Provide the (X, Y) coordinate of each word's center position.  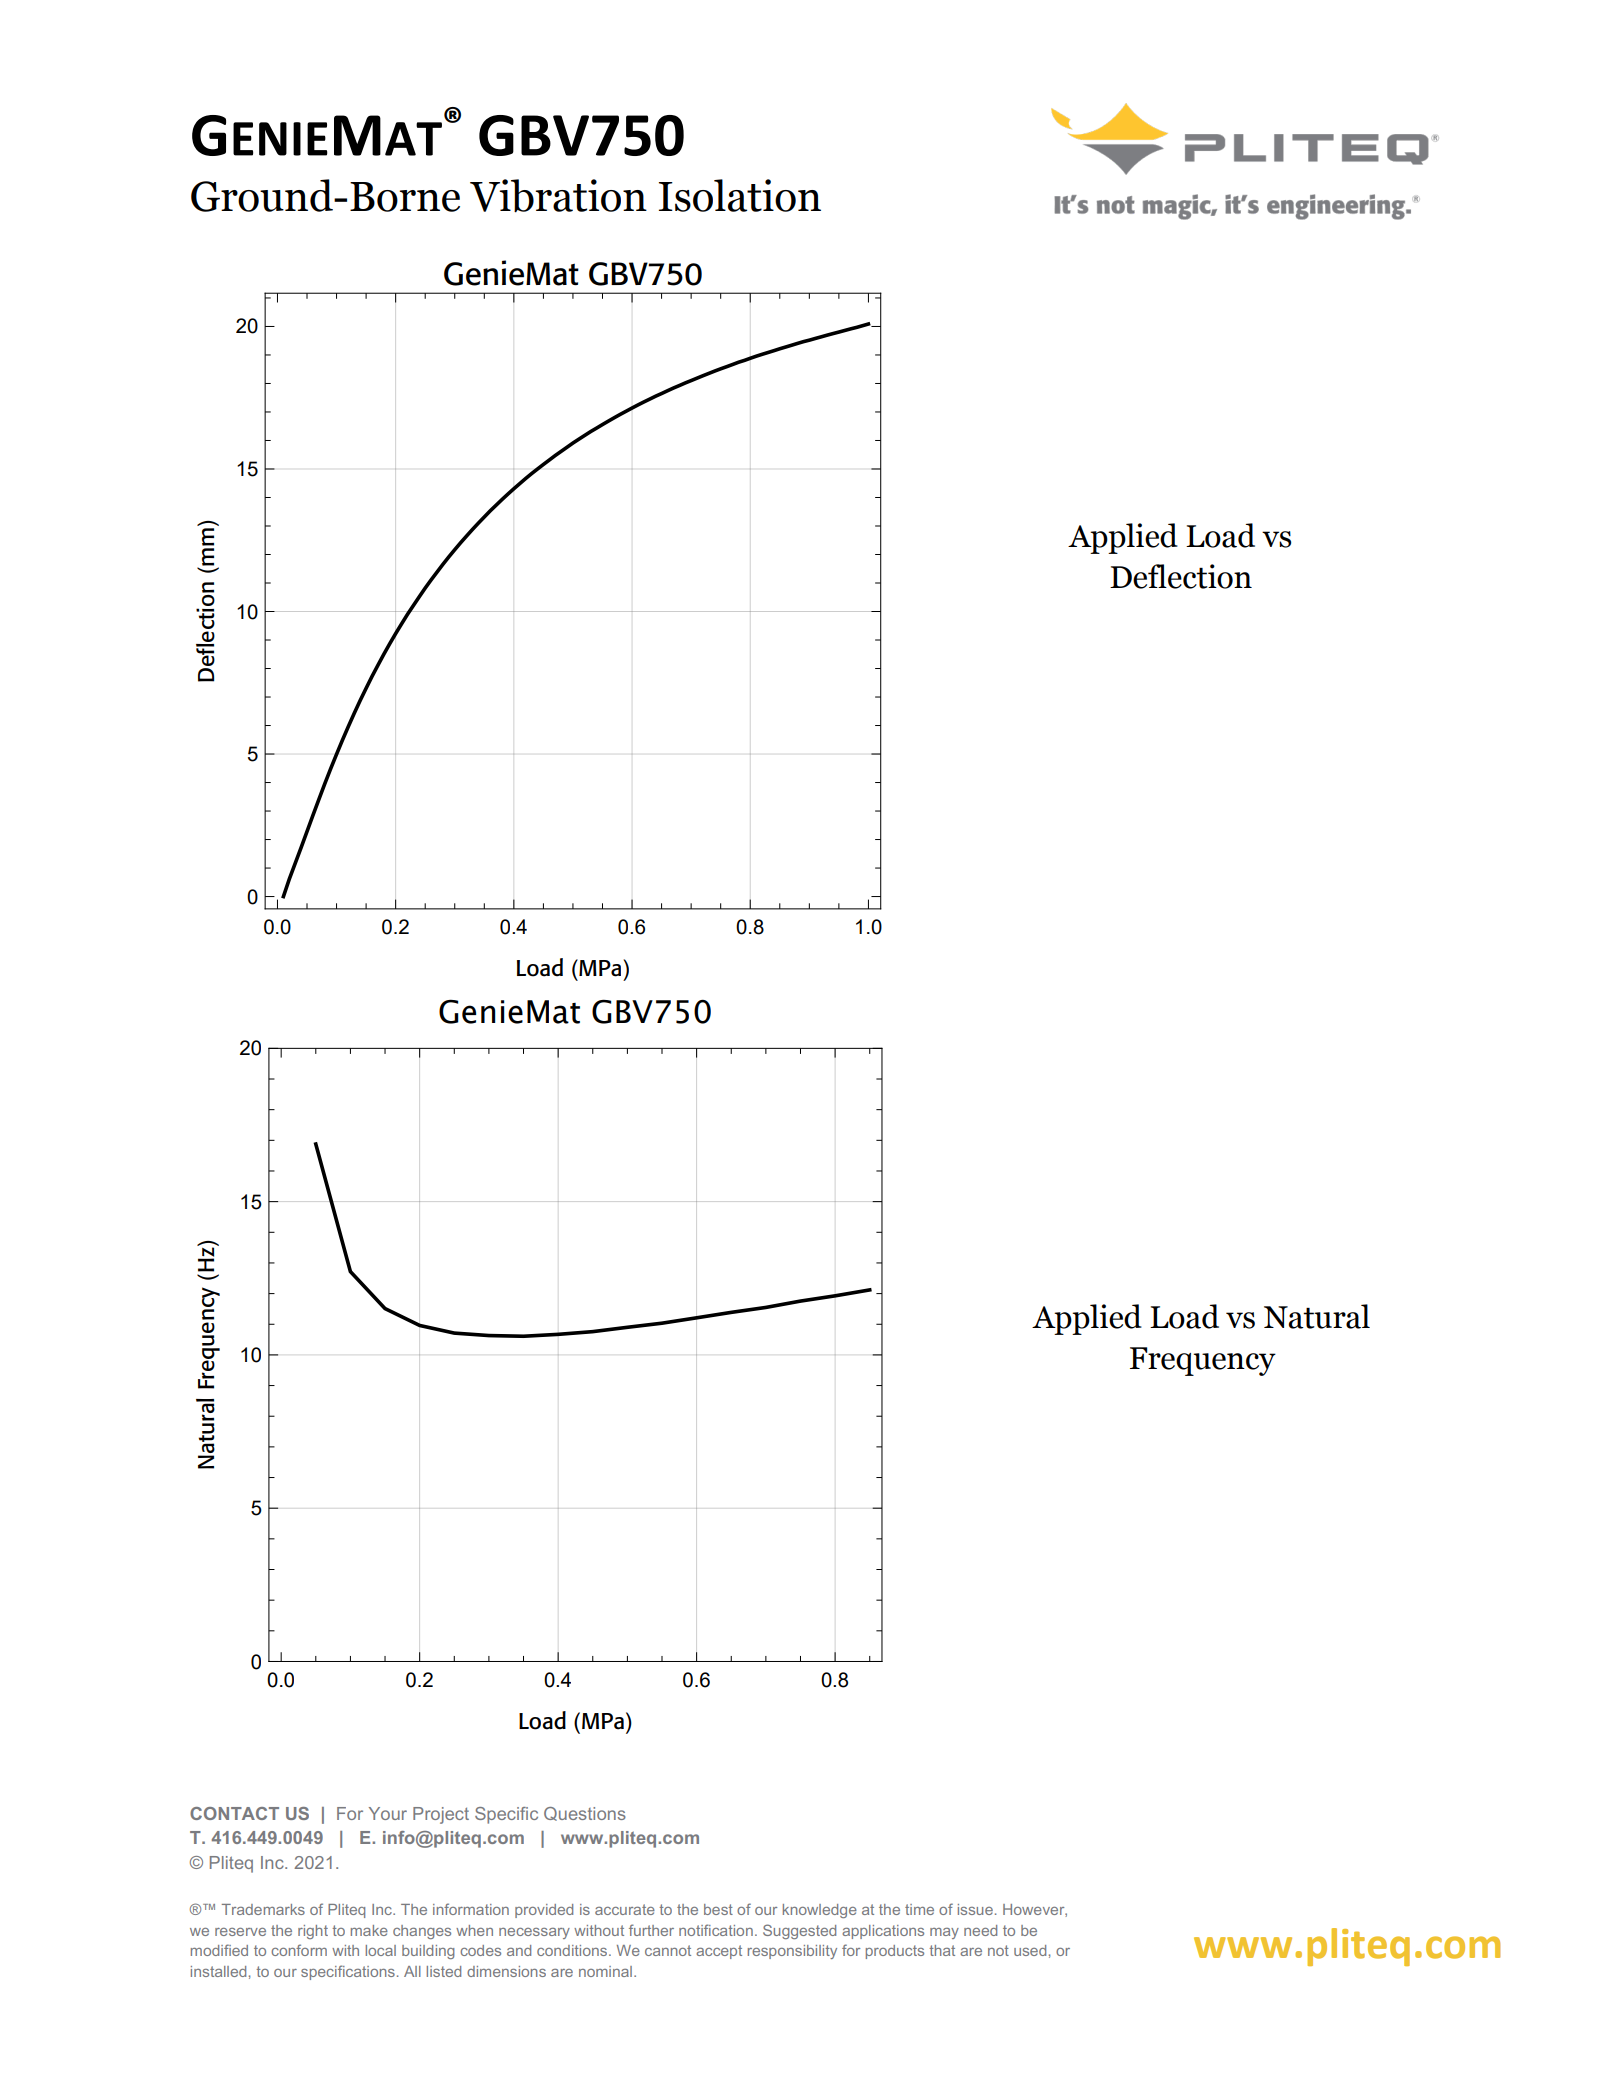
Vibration (558, 196)
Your (388, 1813)
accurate (625, 1909)
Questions (585, 1814)
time (919, 1909)
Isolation (740, 195)
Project (441, 1815)
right (313, 1932)
